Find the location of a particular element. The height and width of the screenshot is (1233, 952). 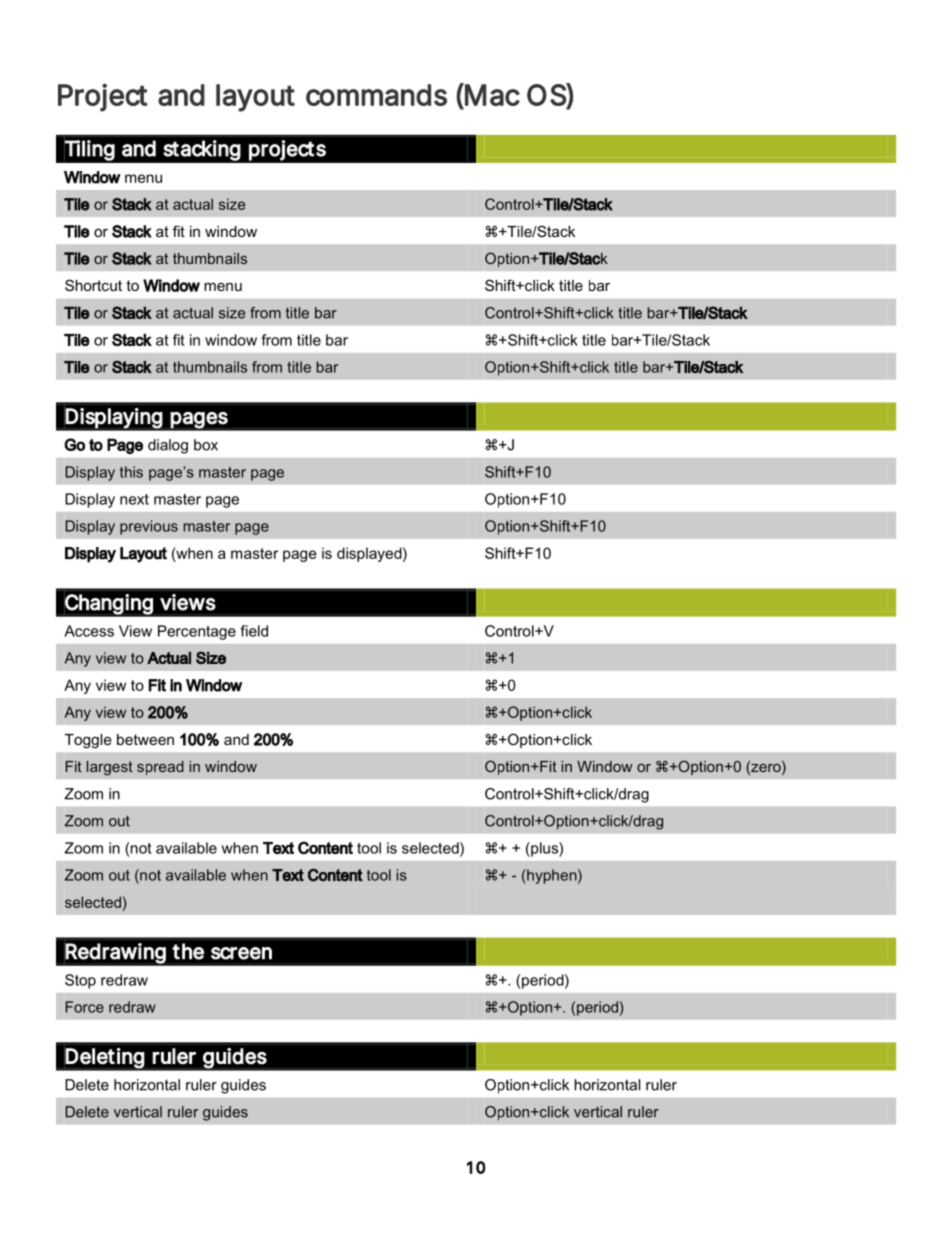

previous is located at coordinates (149, 527).
